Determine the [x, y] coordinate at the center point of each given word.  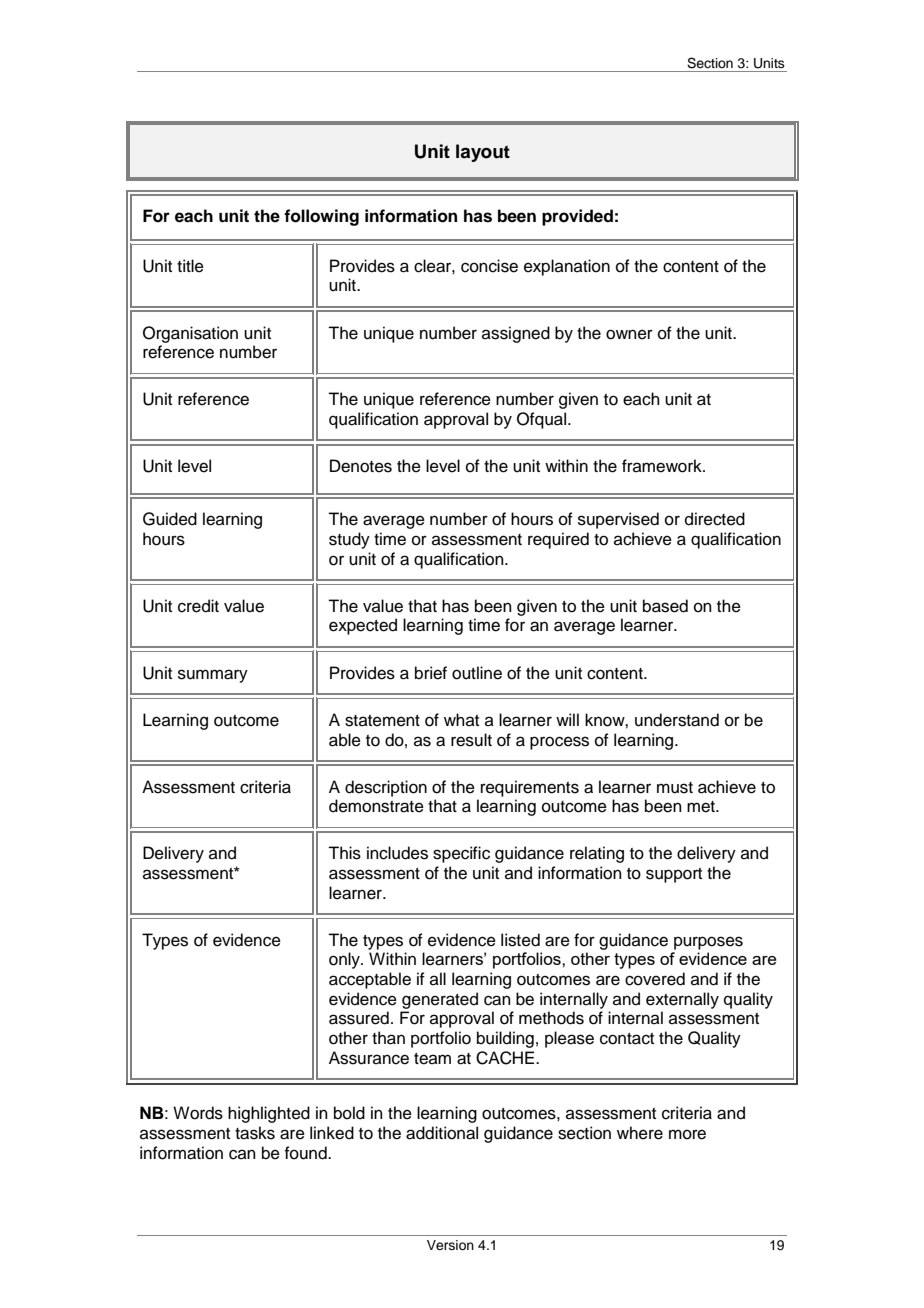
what [461, 719]
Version [450, 1245]
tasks [255, 1133]
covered [655, 979]
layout [483, 153]
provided [577, 217]
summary [213, 676]
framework [663, 466]
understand [677, 720]
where [640, 1133]
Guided [170, 519]
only [345, 960]
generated [440, 1000]
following [321, 217]
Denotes [361, 466]
